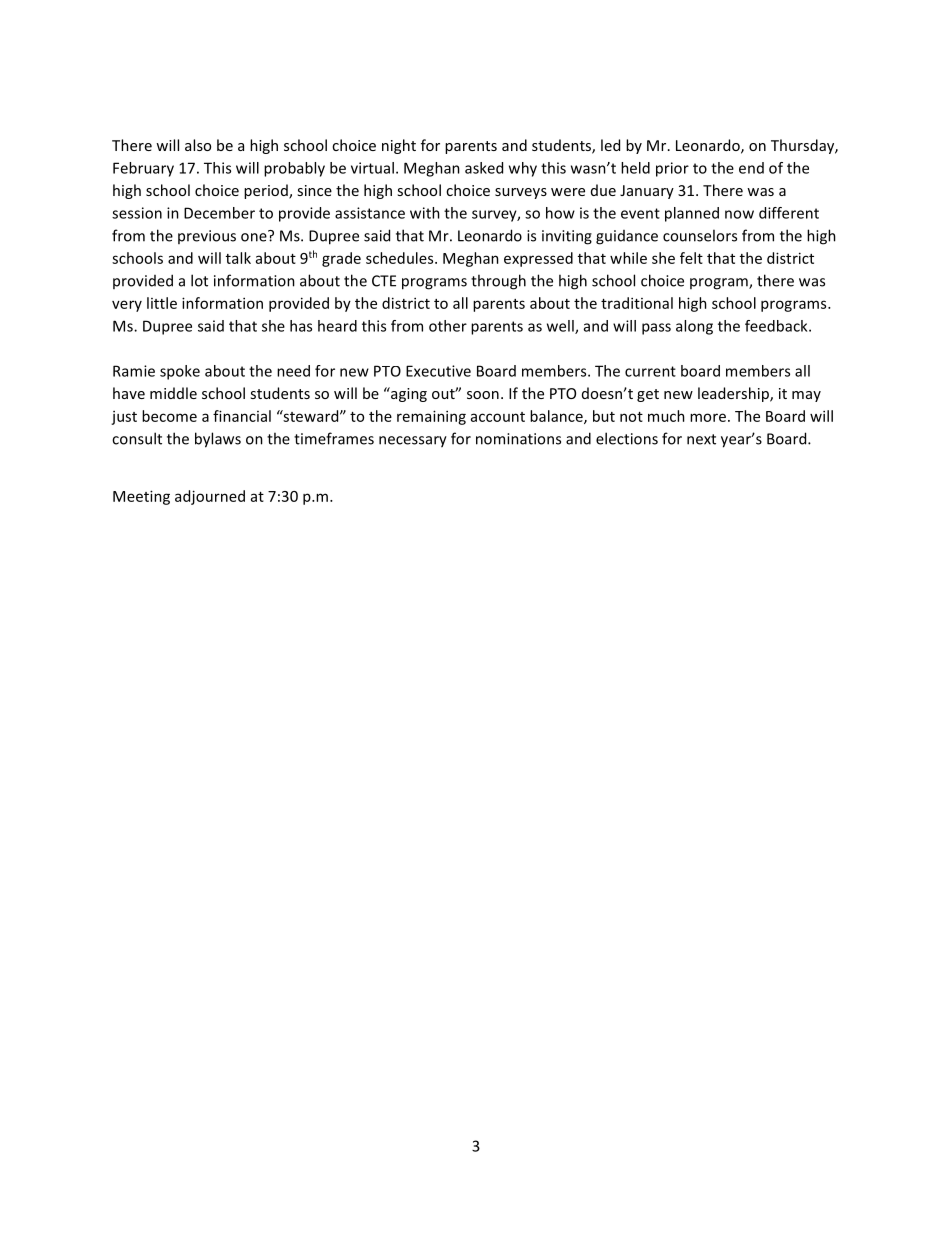 This screenshot has width=952, height=1233. Describe the element at coordinates (691, 258) in the screenshot. I see `felt` at that location.
